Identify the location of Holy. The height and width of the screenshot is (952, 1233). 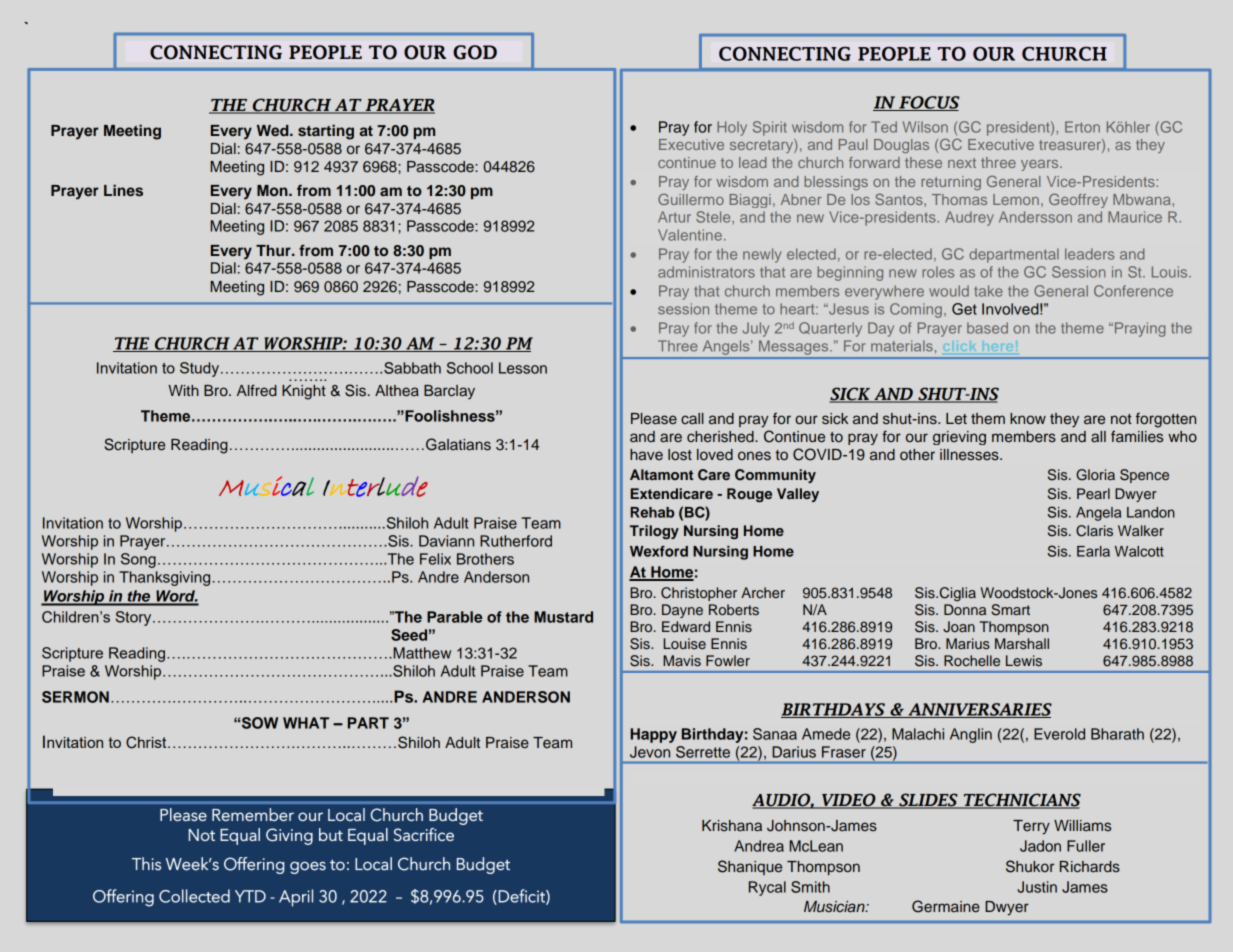
(732, 128).
